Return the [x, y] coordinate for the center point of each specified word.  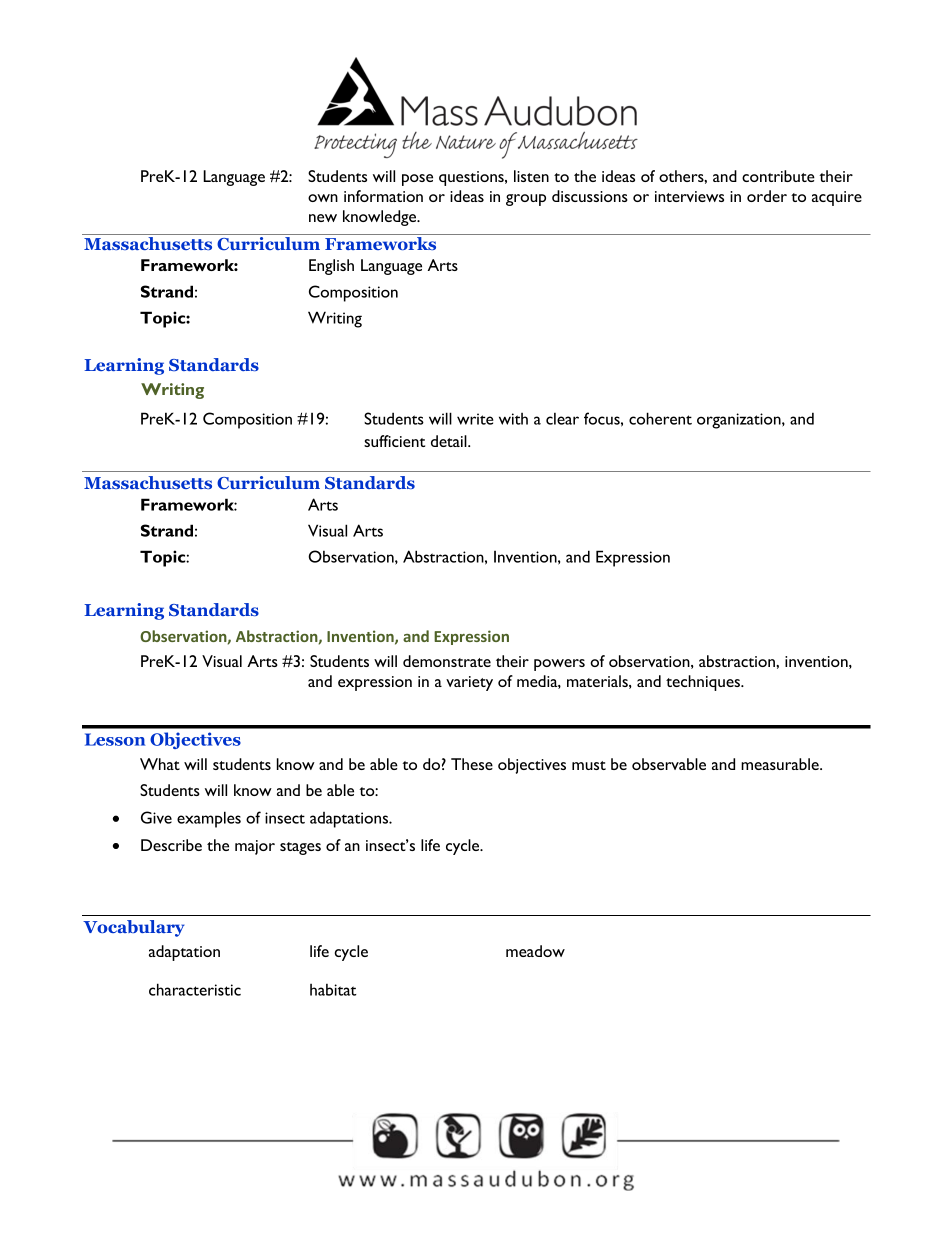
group [526, 200]
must [589, 765]
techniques [704, 683]
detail [450, 441]
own [323, 198]
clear [562, 418]
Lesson [115, 739]
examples [209, 819]
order [767, 196]
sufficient [394, 441]
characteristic [195, 989]
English [331, 267]
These [472, 764]
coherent [660, 418]
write [475, 419]
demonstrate [447, 661]
